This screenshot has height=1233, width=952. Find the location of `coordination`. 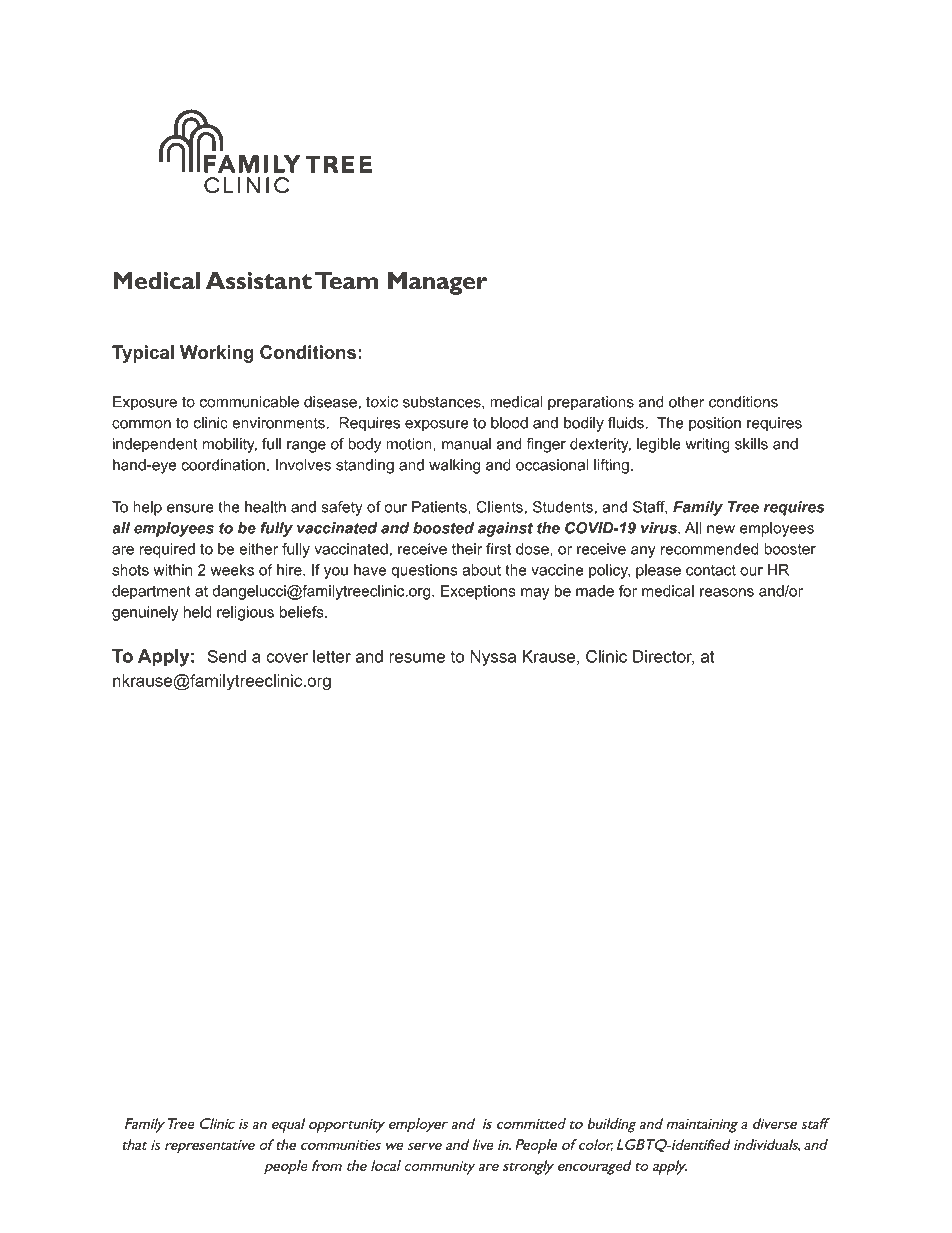

coordination is located at coordinates (223, 465).
